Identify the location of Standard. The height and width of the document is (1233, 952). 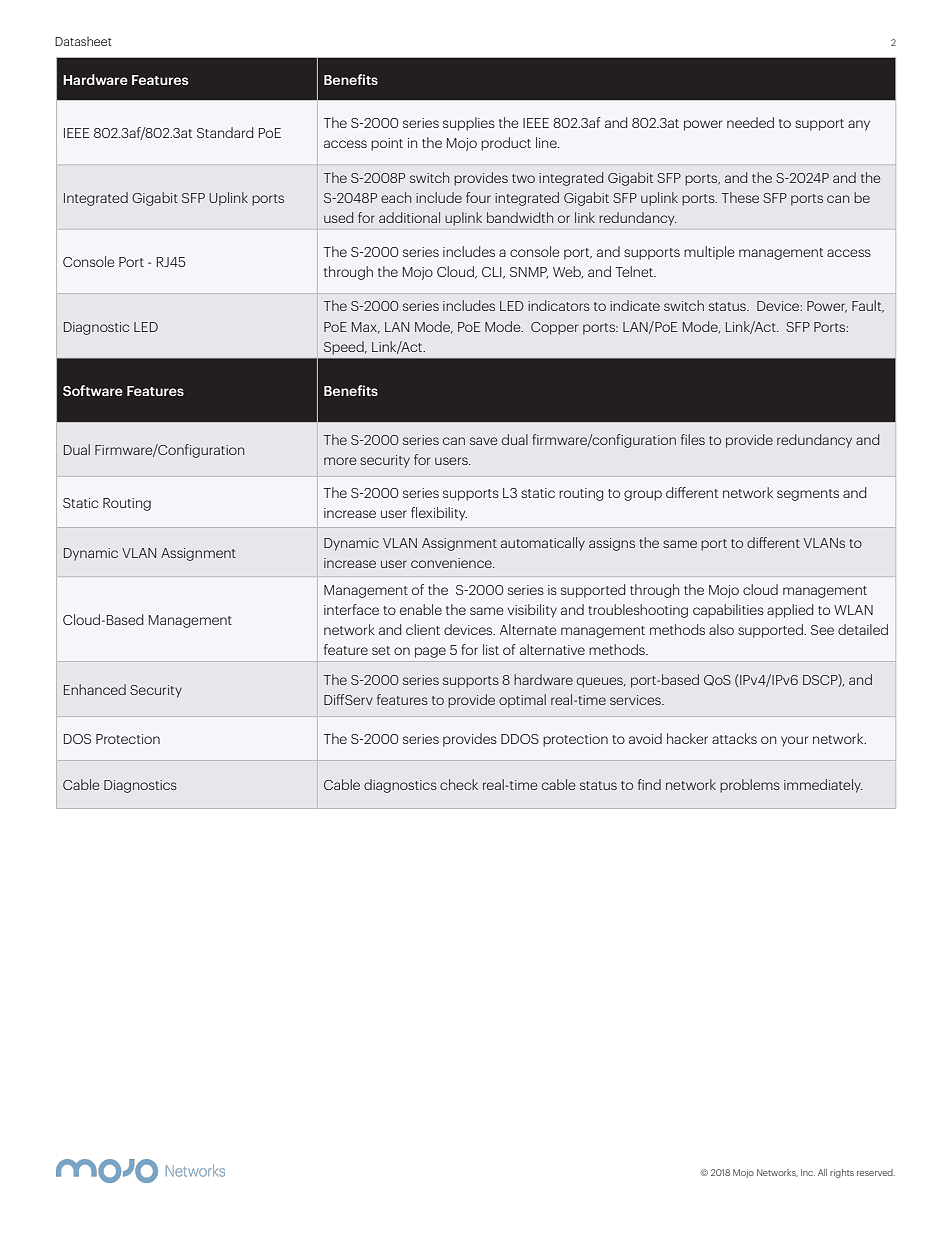
(225, 132).
